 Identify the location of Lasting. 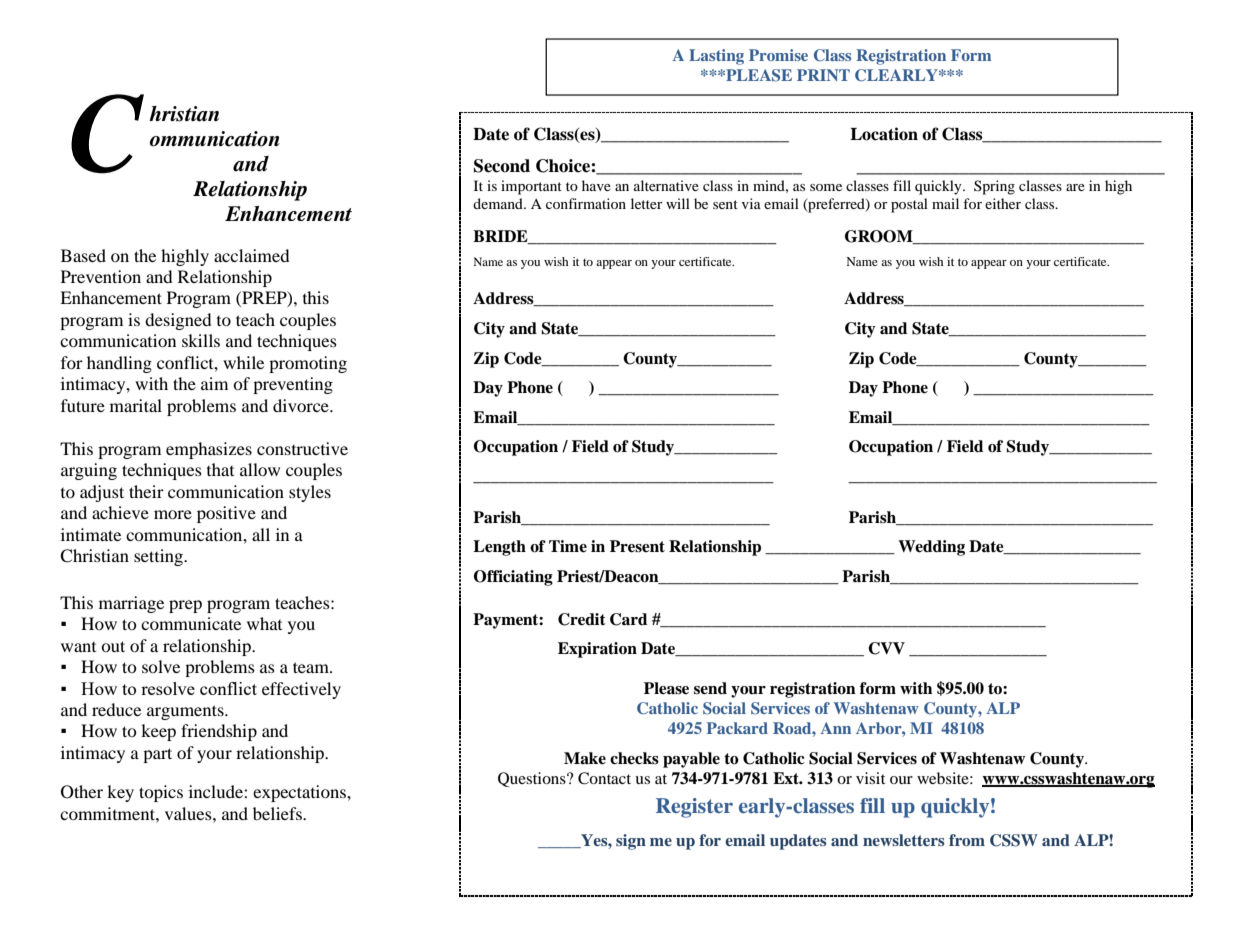
(716, 57).
